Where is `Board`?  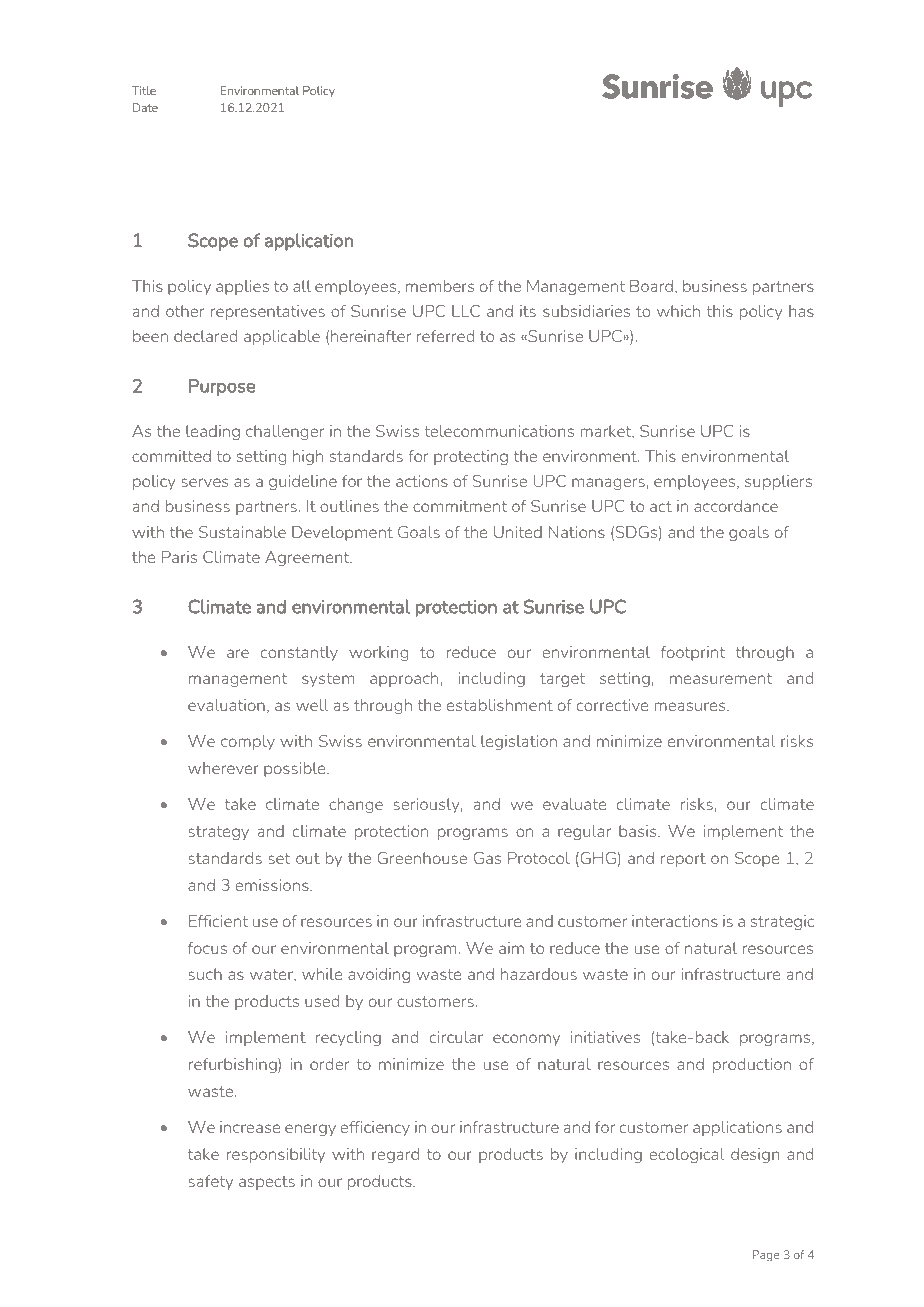 Board is located at coordinates (651, 286).
